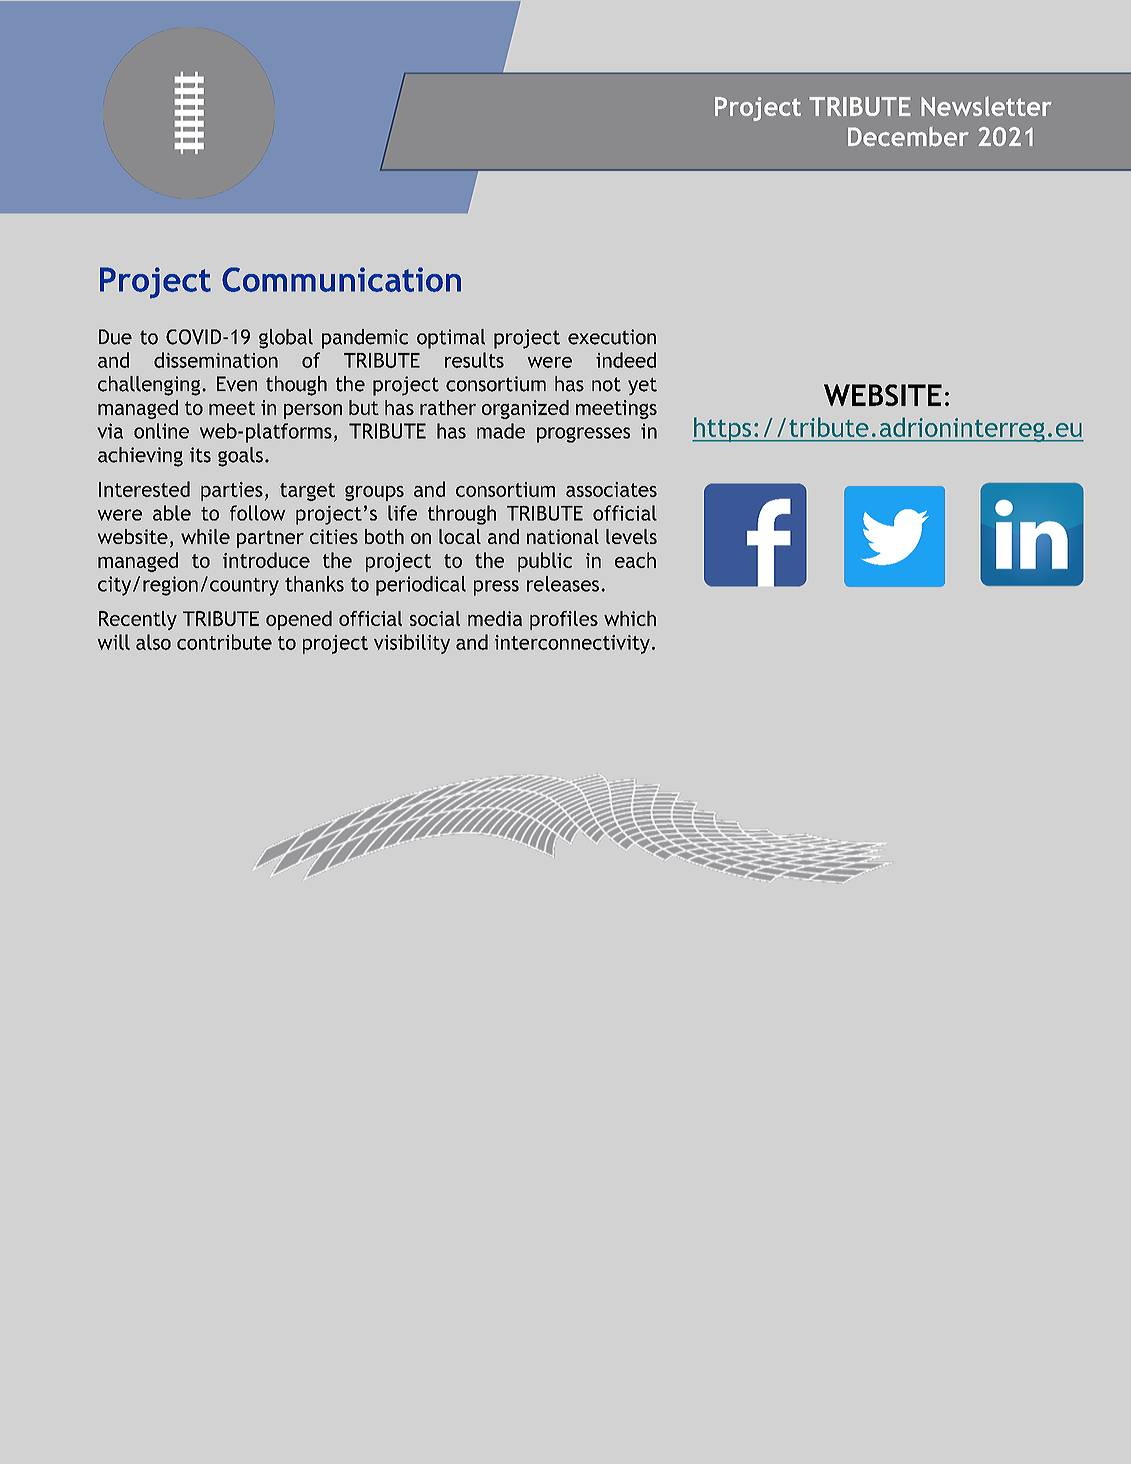  What do you see at coordinates (341, 279) in the screenshot?
I see `Communication` at bounding box center [341, 279].
